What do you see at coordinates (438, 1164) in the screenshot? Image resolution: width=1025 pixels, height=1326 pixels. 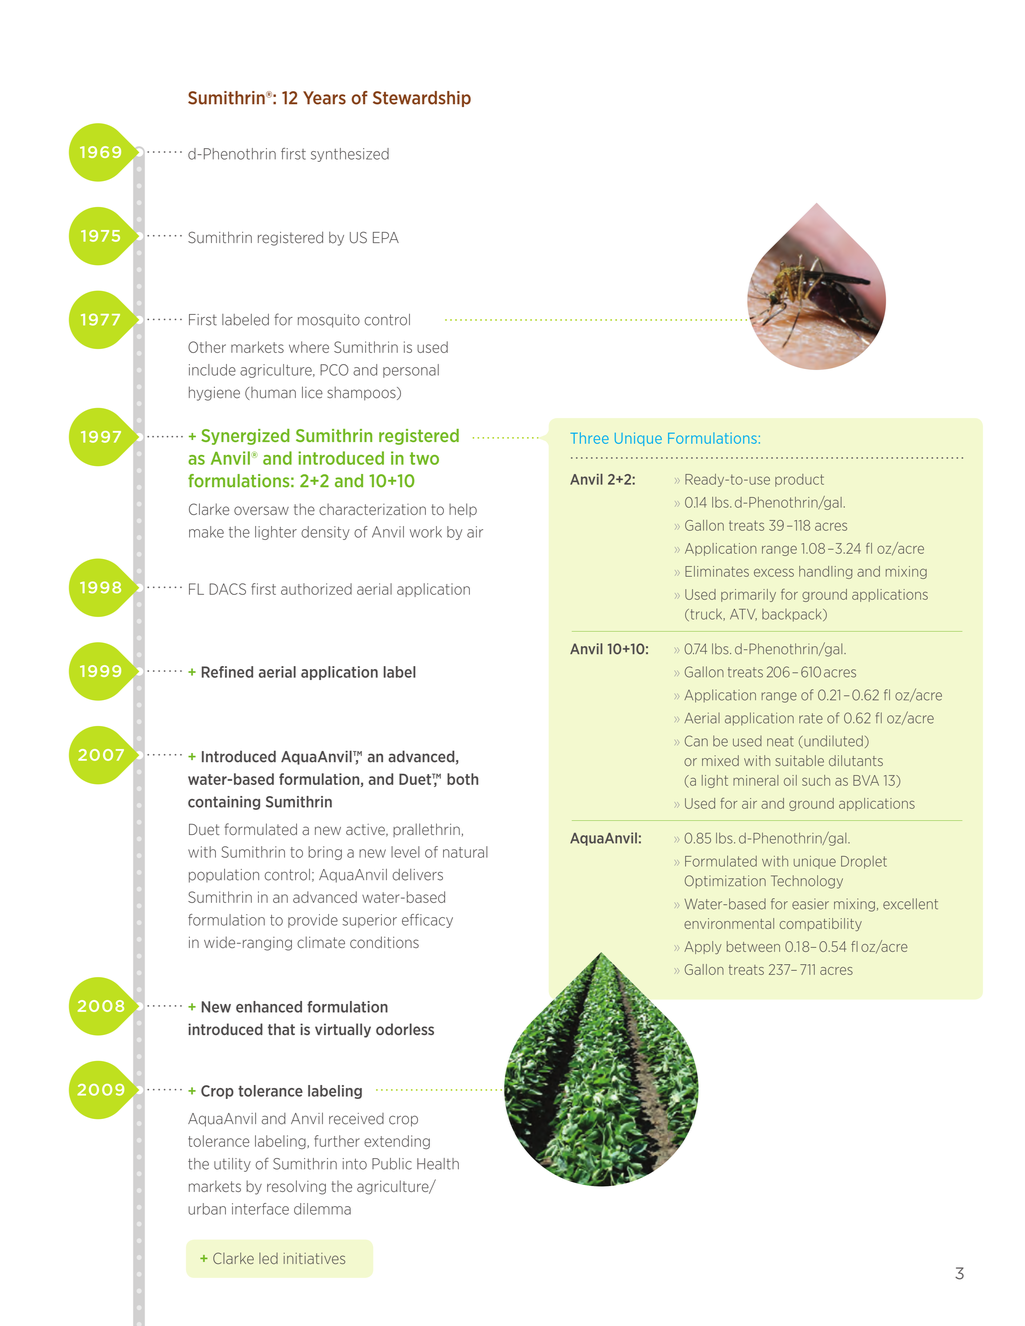 I see `Health` at bounding box center [438, 1164].
